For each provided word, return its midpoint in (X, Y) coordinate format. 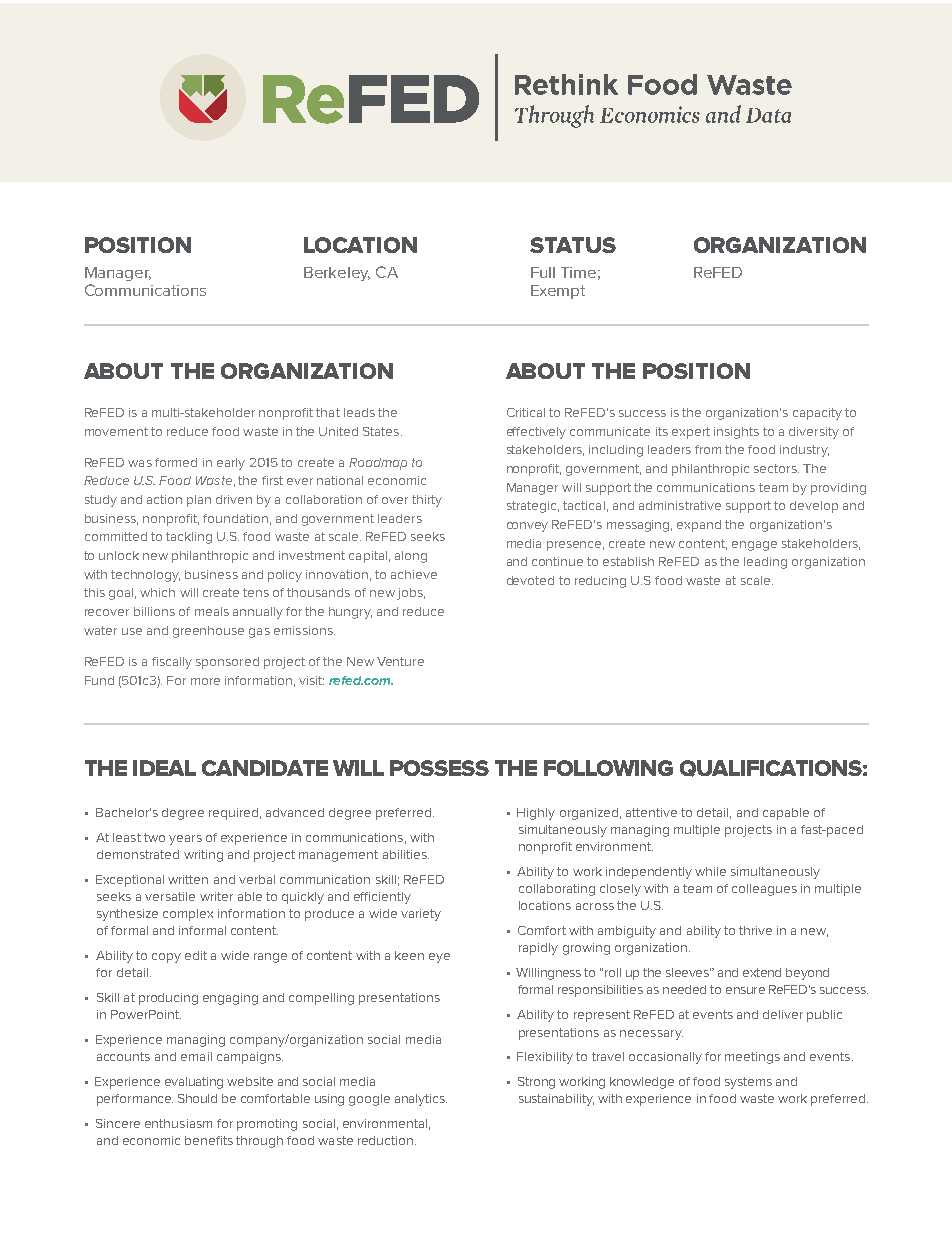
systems (748, 1083)
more (205, 681)
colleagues (764, 890)
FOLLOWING (608, 768)
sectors (776, 468)
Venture (400, 661)
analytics (421, 1100)
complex (188, 915)
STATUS (573, 245)
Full (543, 272)
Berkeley (337, 274)
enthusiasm (178, 1123)
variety (421, 915)
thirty (427, 501)
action (164, 499)
